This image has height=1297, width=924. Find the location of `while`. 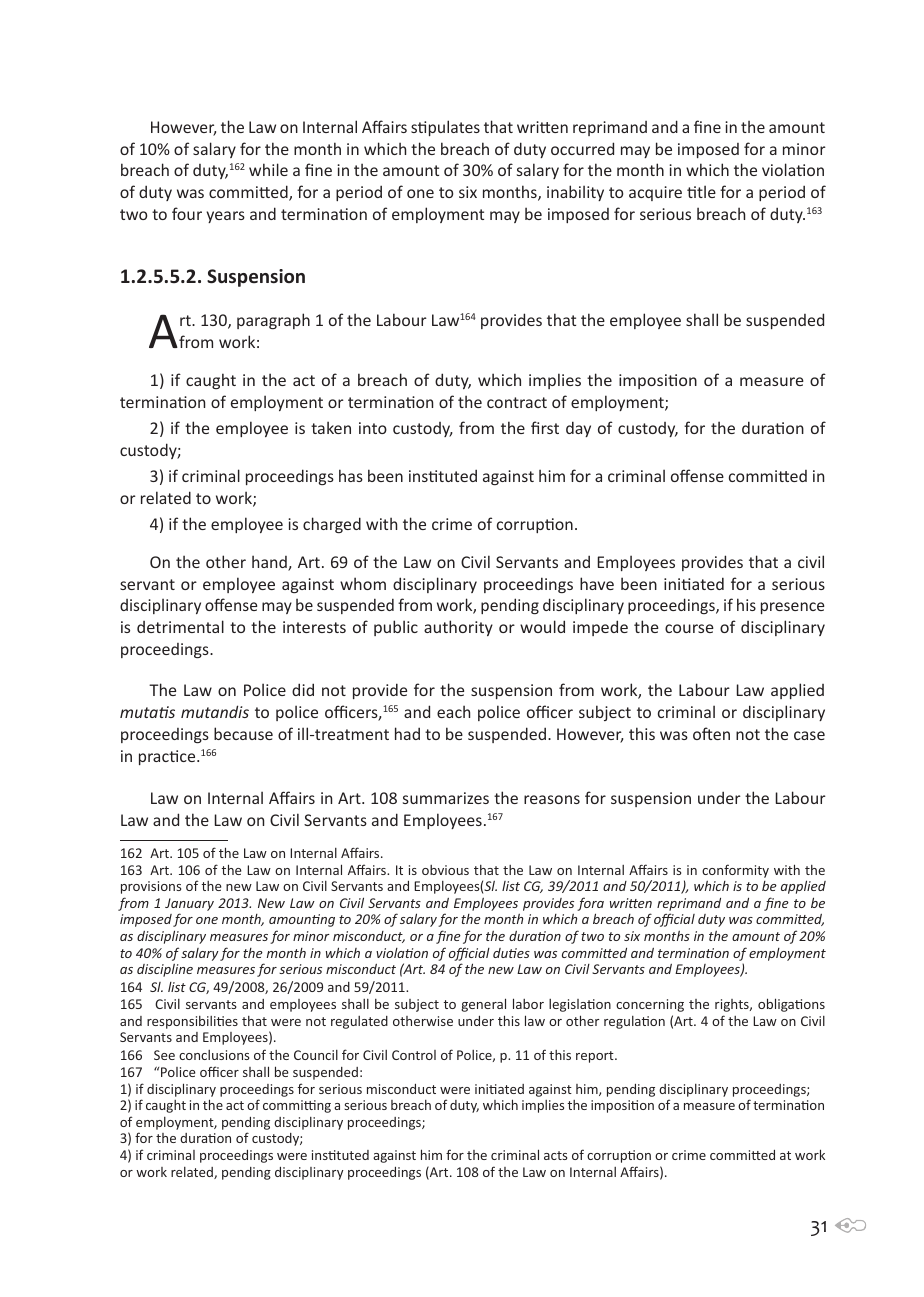

while is located at coordinates (268, 169).
